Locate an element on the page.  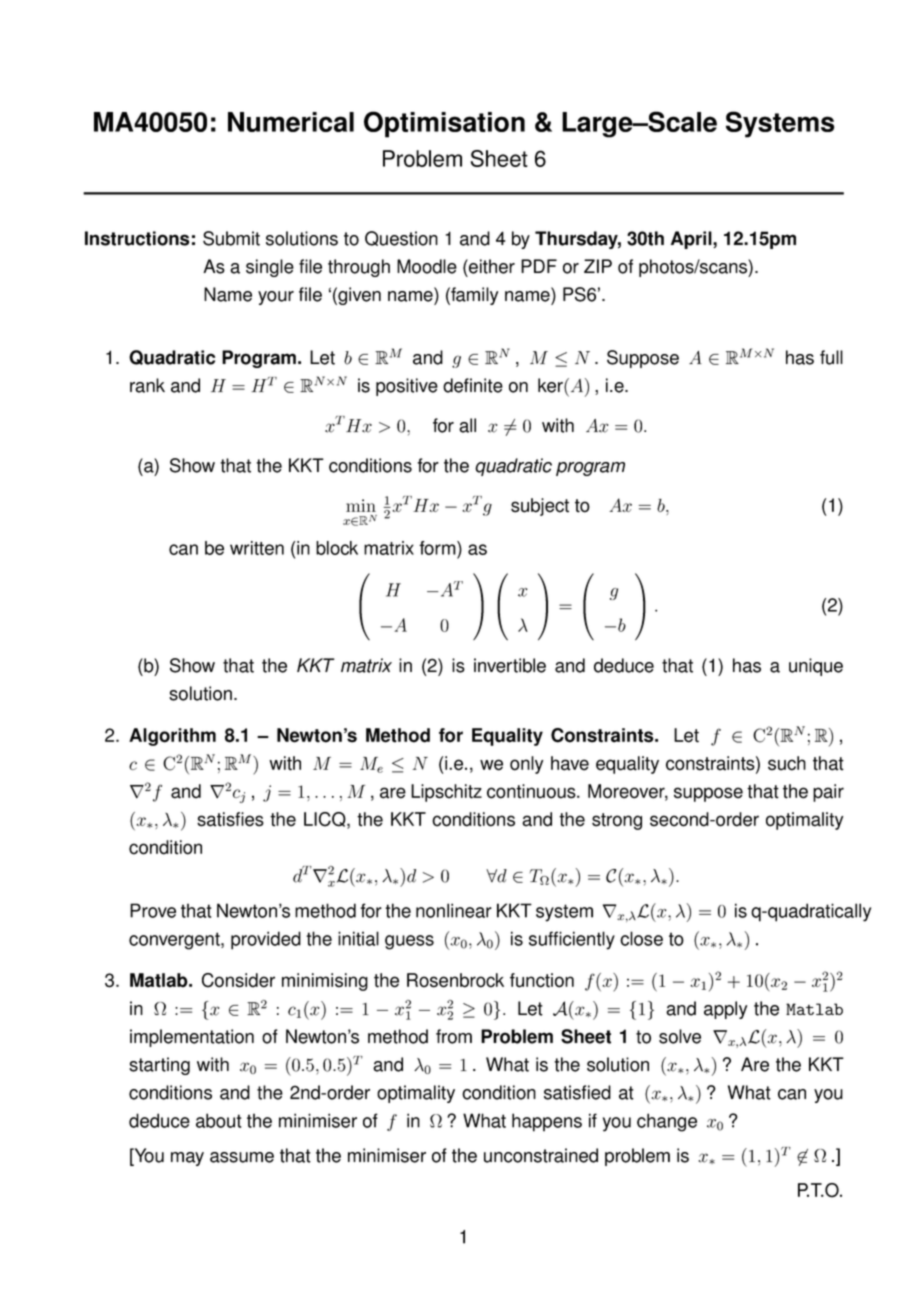
nonlinear is located at coordinates (454, 910).
